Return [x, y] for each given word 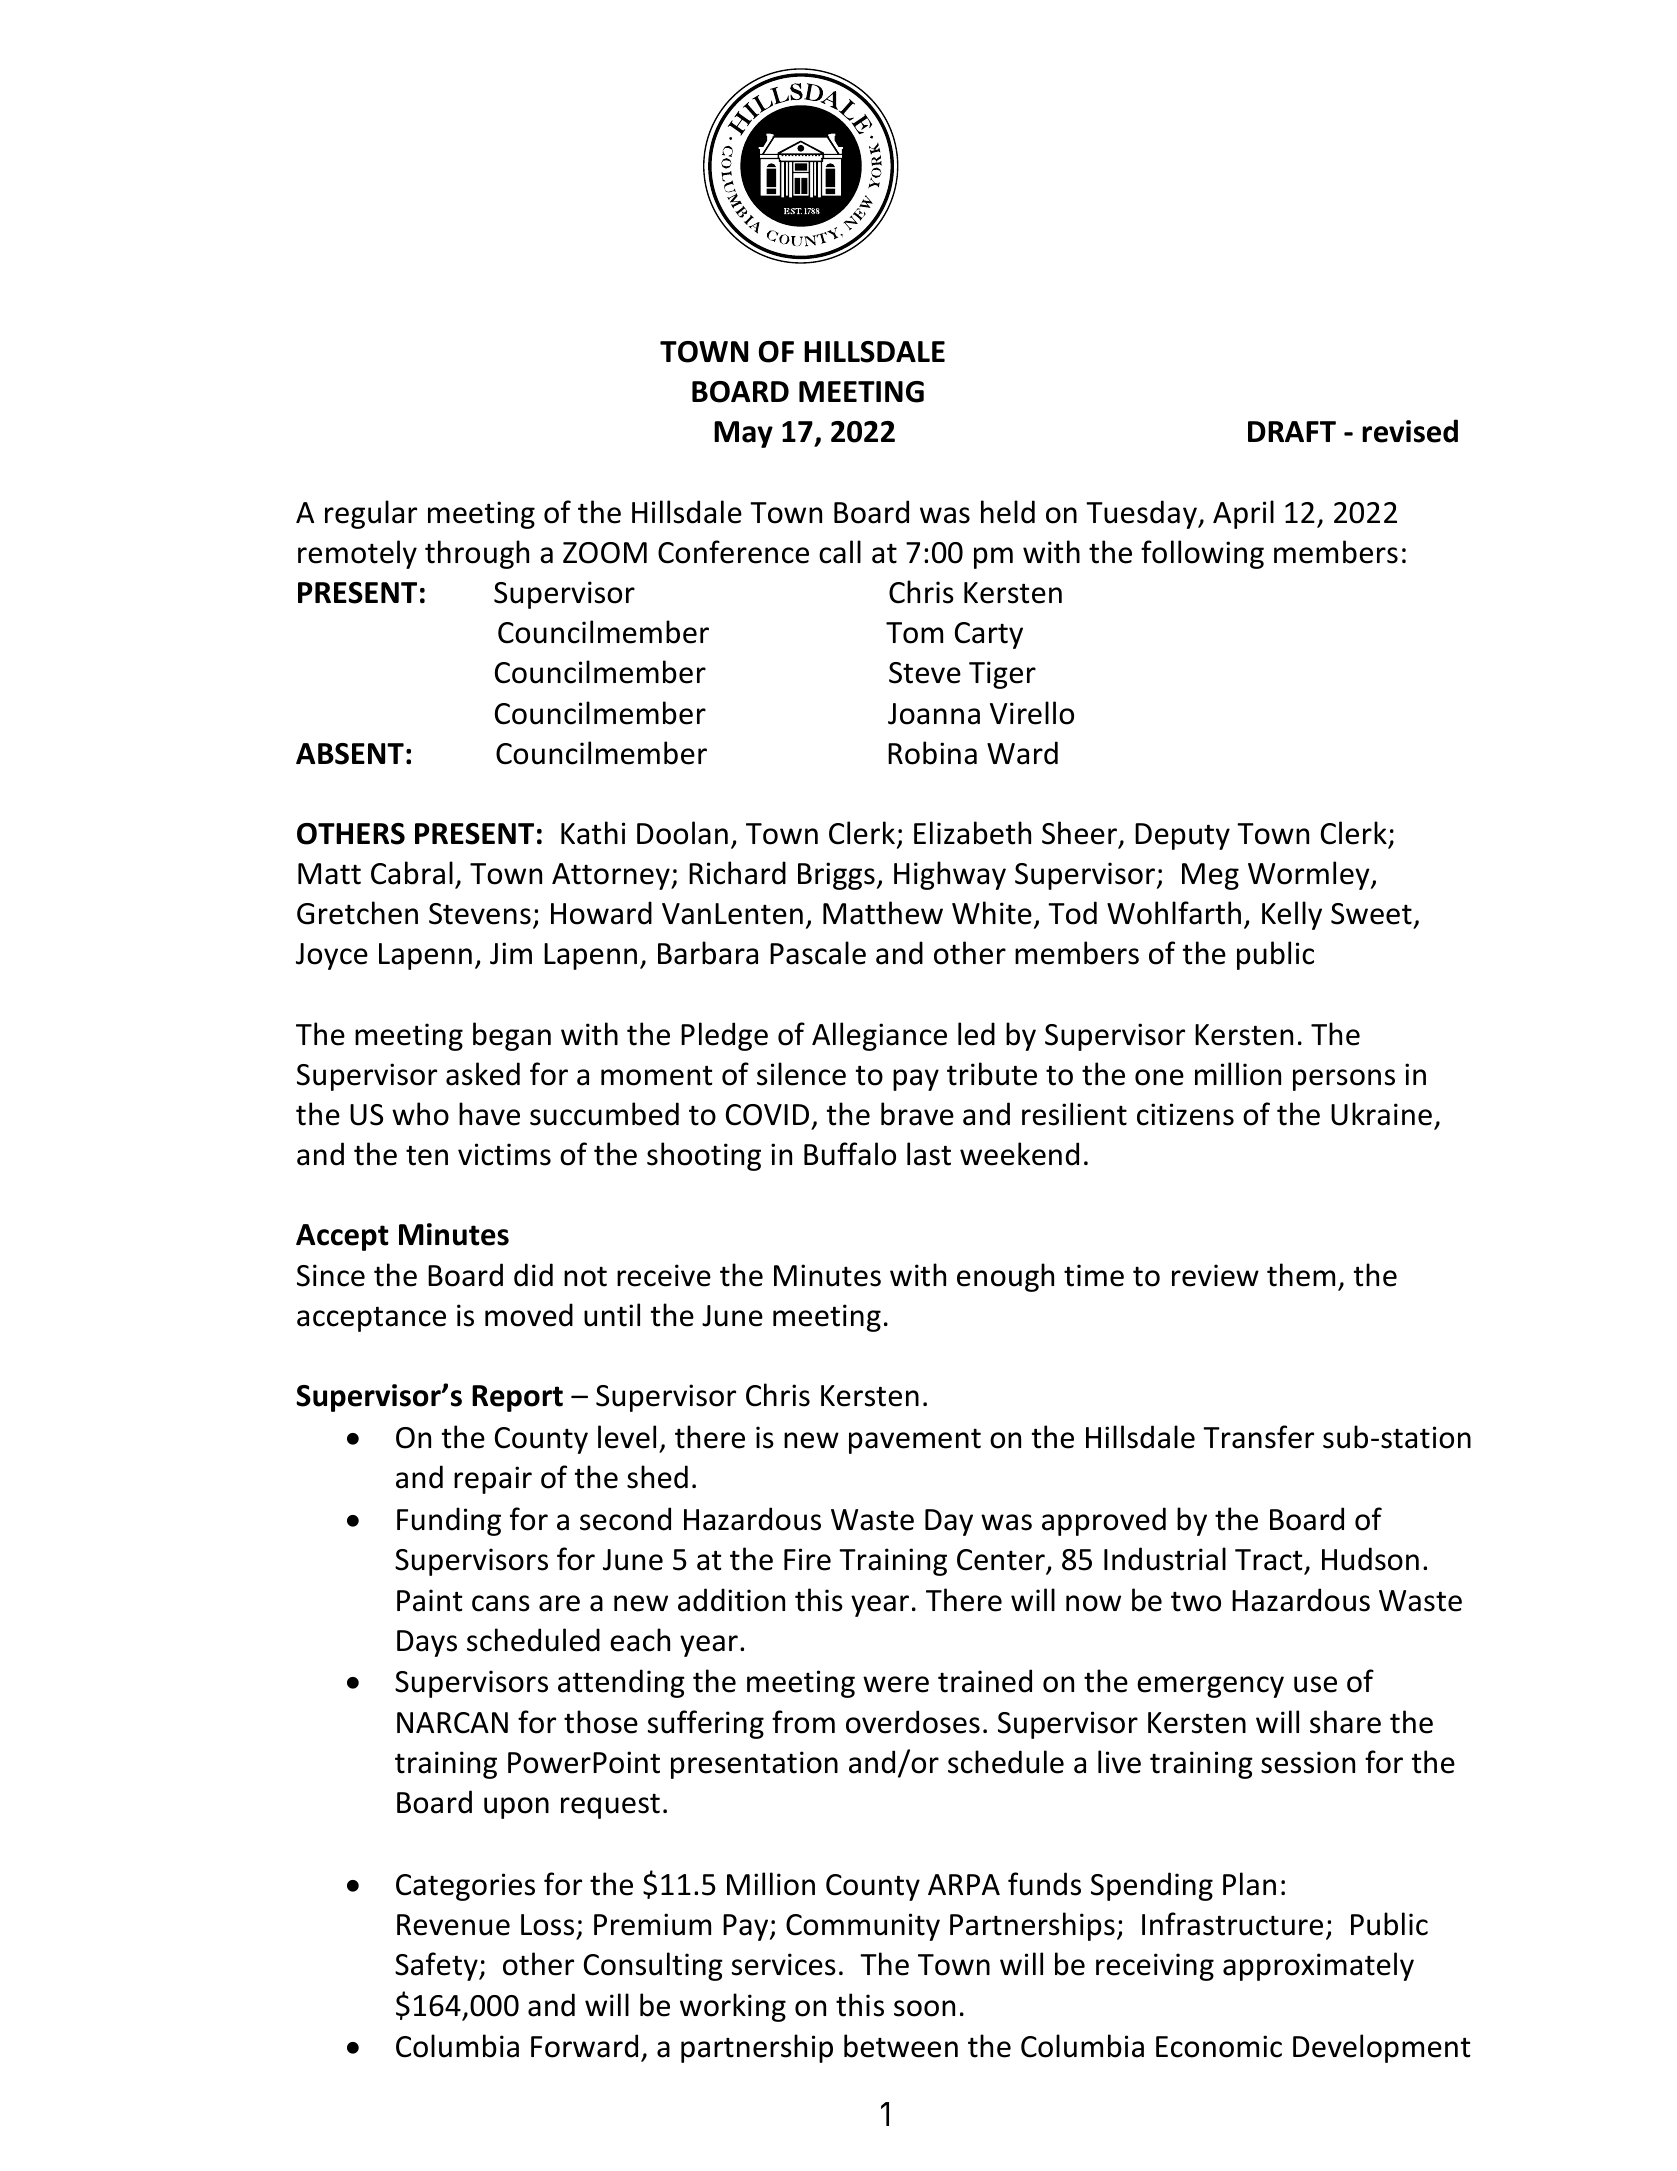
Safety [437, 1966]
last [929, 1154]
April [1243, 514]
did [533, 1275]
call [840, 552]
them [1301, 1275]
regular [371, 514]
